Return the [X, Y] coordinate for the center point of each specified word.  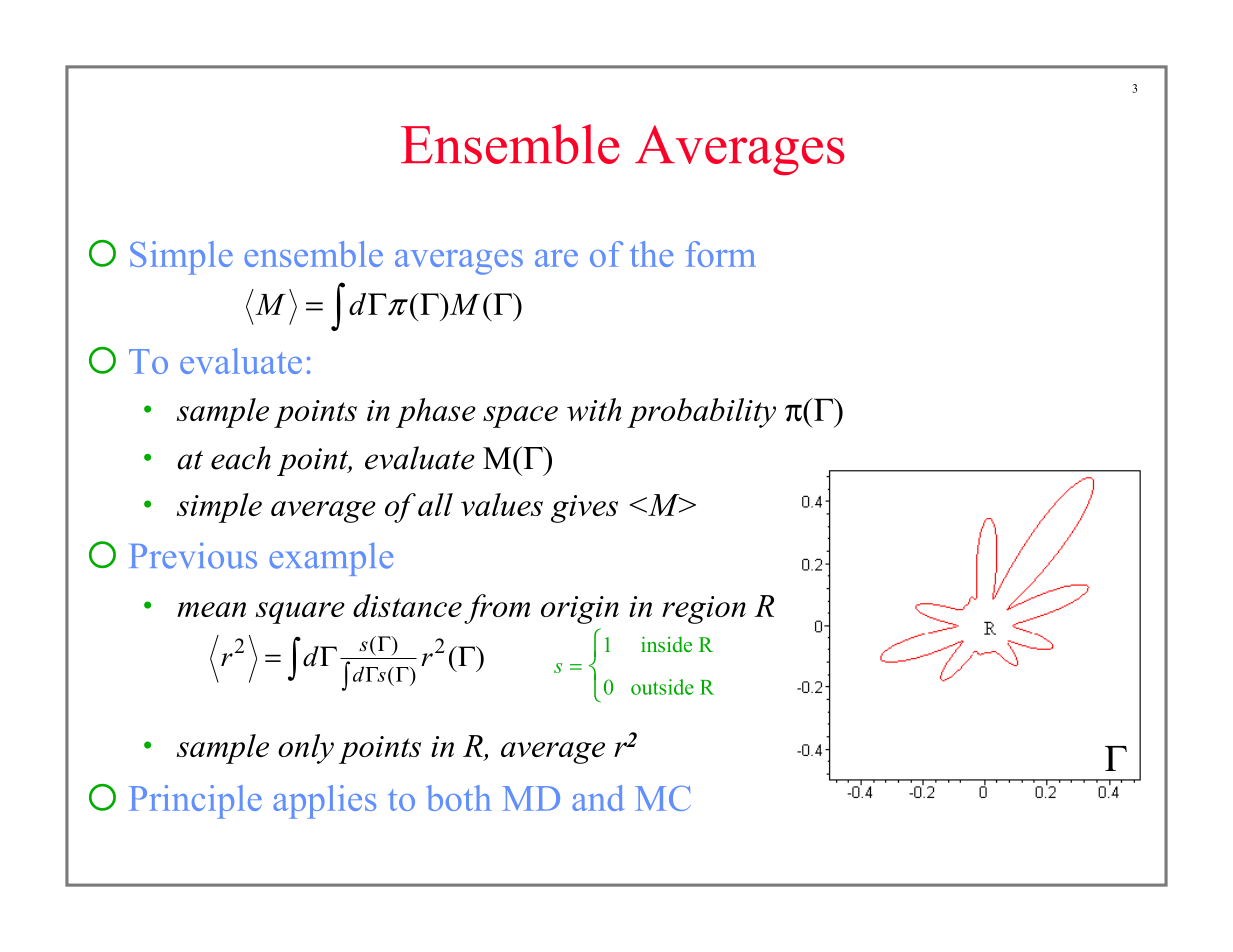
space [520, 417]
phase [436, 413]
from [497, 609]
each [241, 458]
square [300, 613]
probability [701, 413]
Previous [193, 555]
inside [666, 644]
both [459, 798]
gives [584, 509]
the [651, 254]
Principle [195, 802]
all [435, 504]
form [720, 254]
